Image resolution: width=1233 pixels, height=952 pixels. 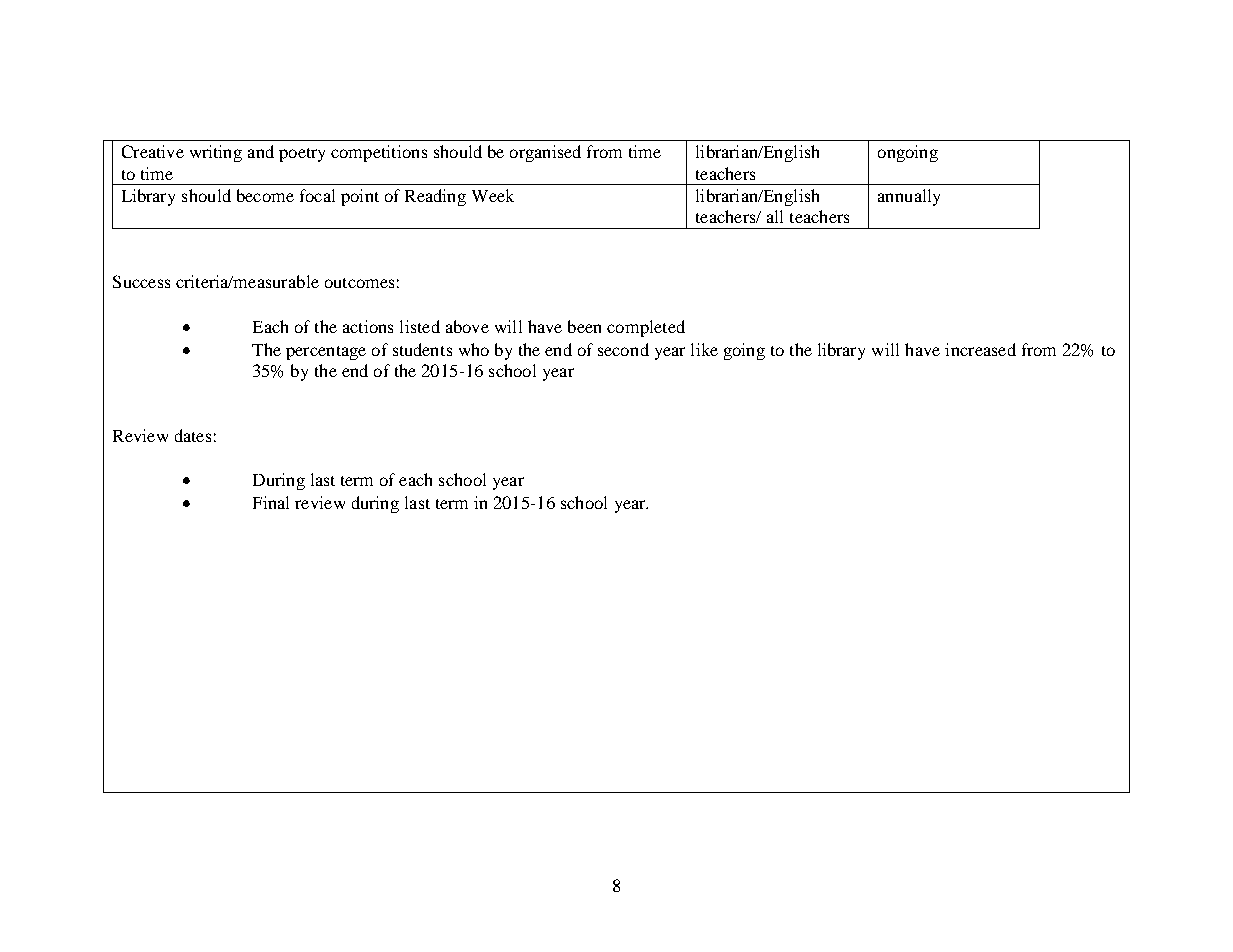 What do you see at coordinates (271, 502) in the image?
I see `Final` at bounding box center [271, 502].
